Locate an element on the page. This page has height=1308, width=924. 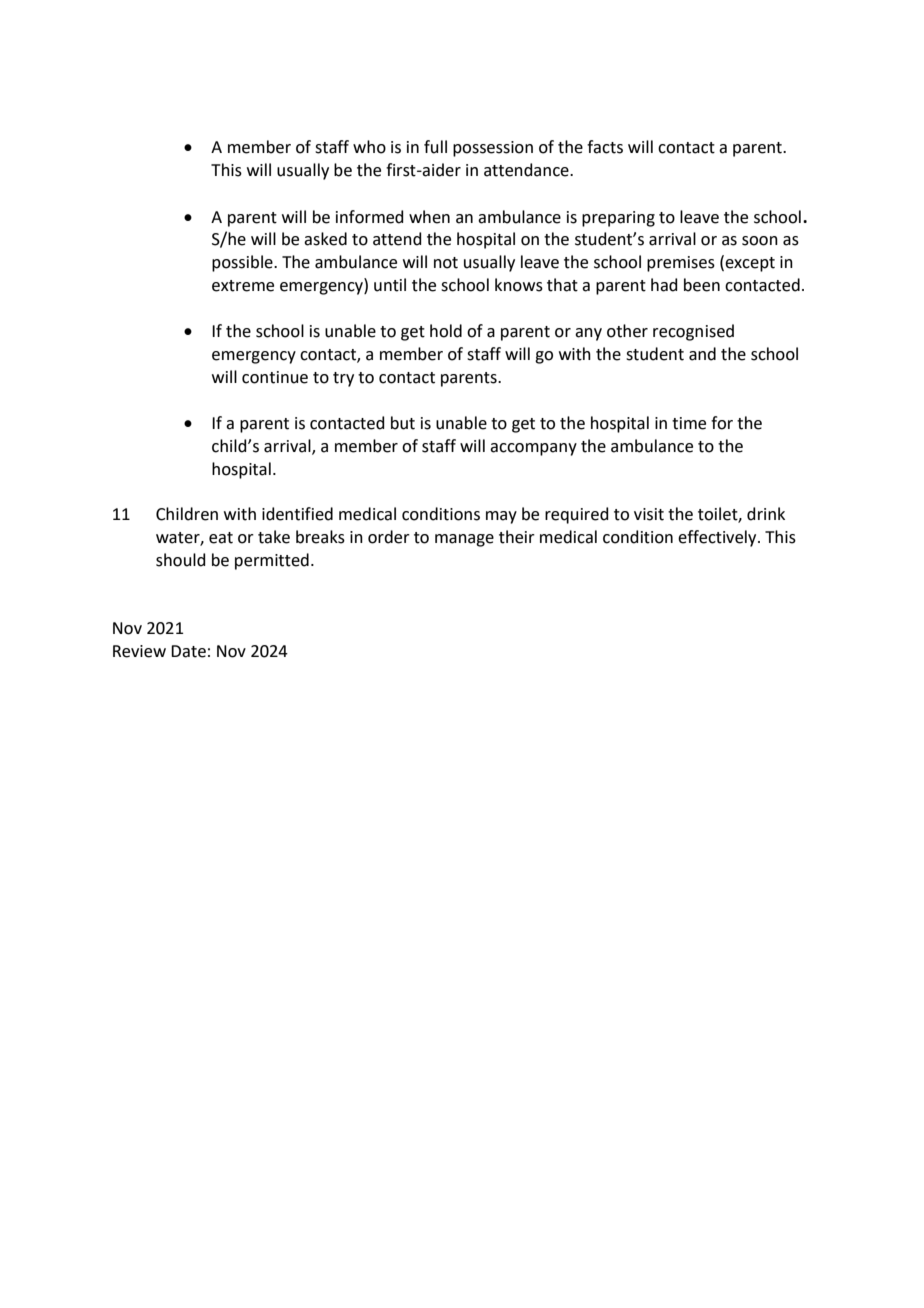
who is located at coordinates (369, 147).
